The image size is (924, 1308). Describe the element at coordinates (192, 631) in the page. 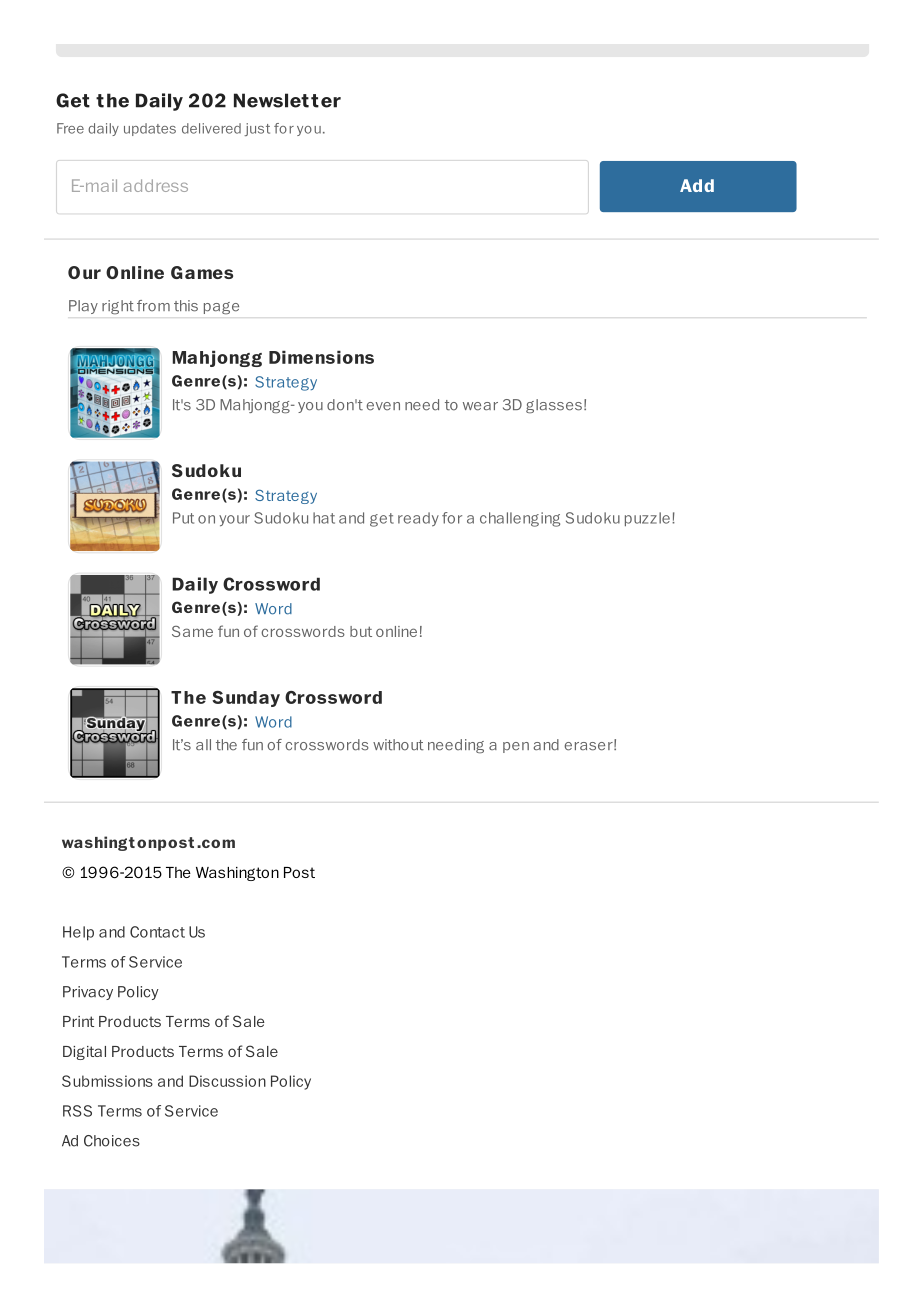

I see `Same` at that location.
